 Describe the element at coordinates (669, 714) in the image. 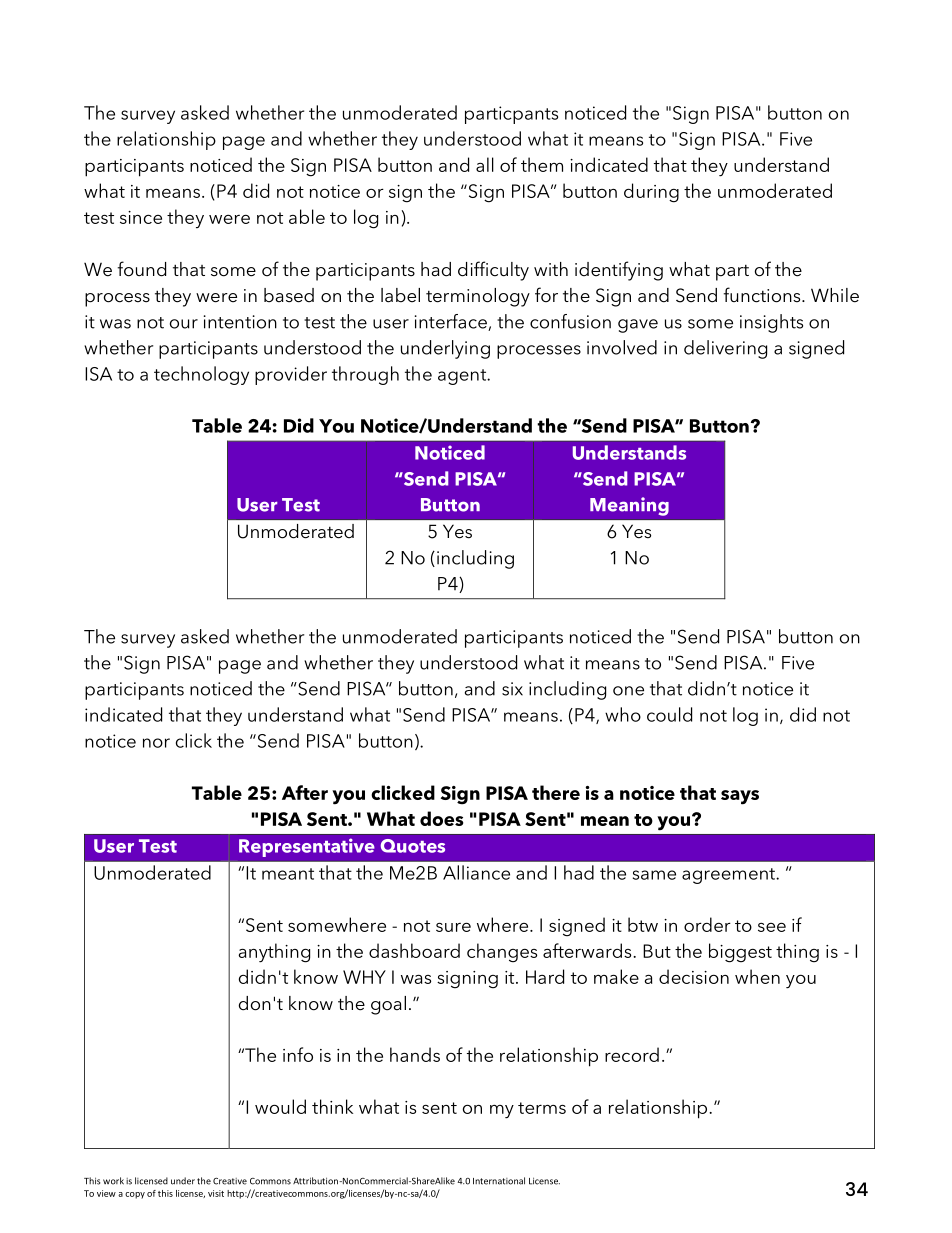

I see `could` at that location.
